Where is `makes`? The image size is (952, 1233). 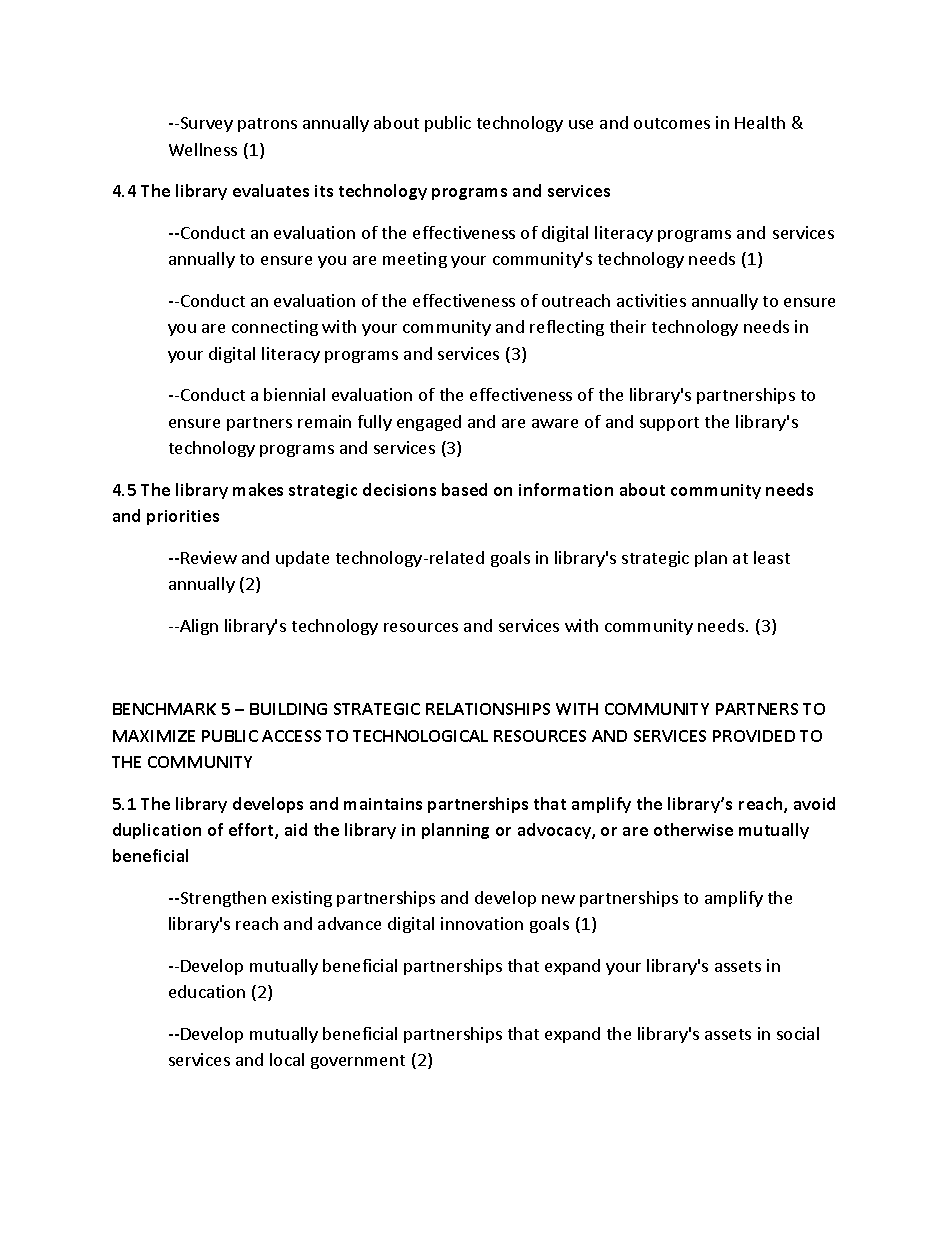 makes is located at coordinates (258, 489).
